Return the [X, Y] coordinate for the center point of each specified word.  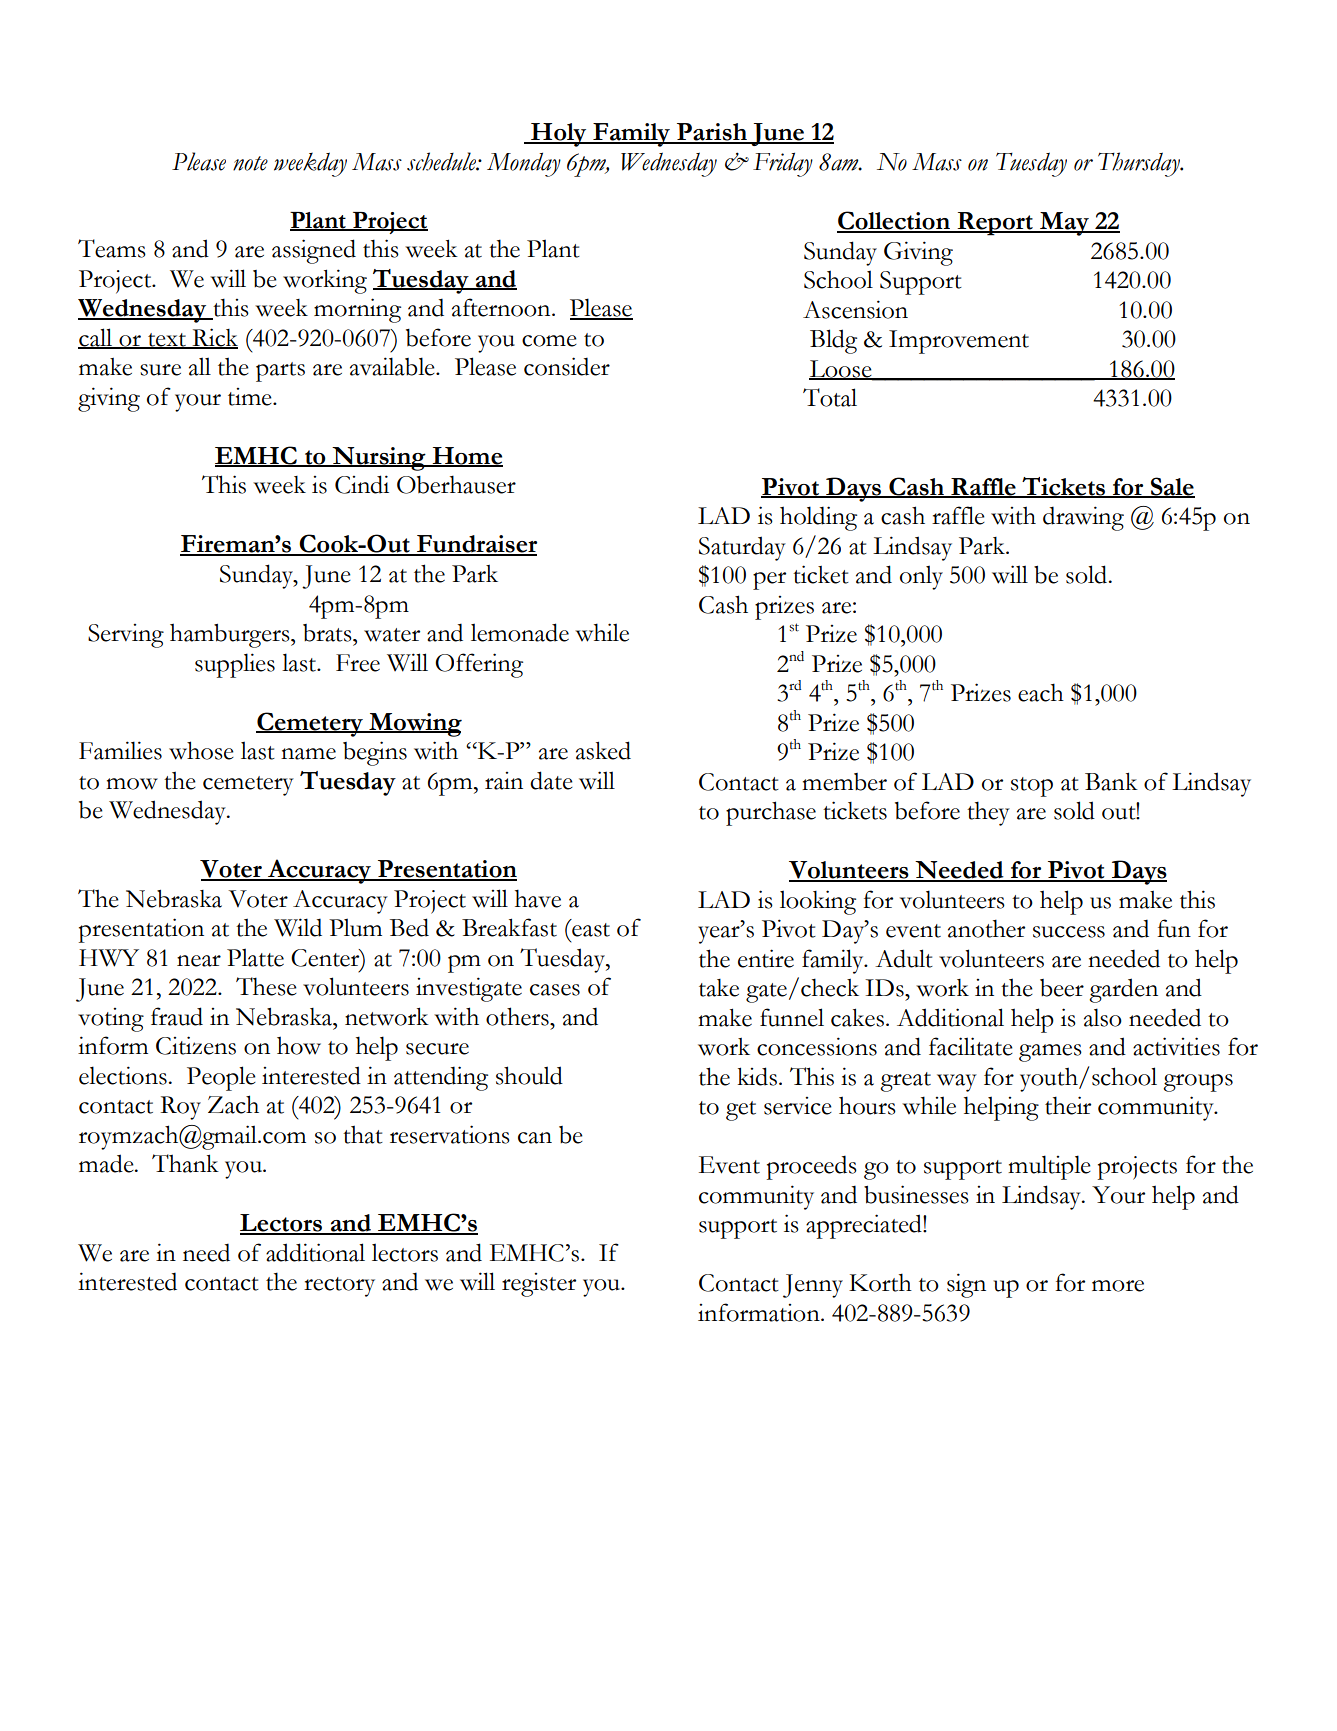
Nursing [379, 459]
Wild [298, 927]
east [591, 930]
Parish [712, 133]
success [1069, 932]
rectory [339, 1287]
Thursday [1140, 164]
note [250, 163]
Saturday [742, 548]
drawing [1083, 518]
